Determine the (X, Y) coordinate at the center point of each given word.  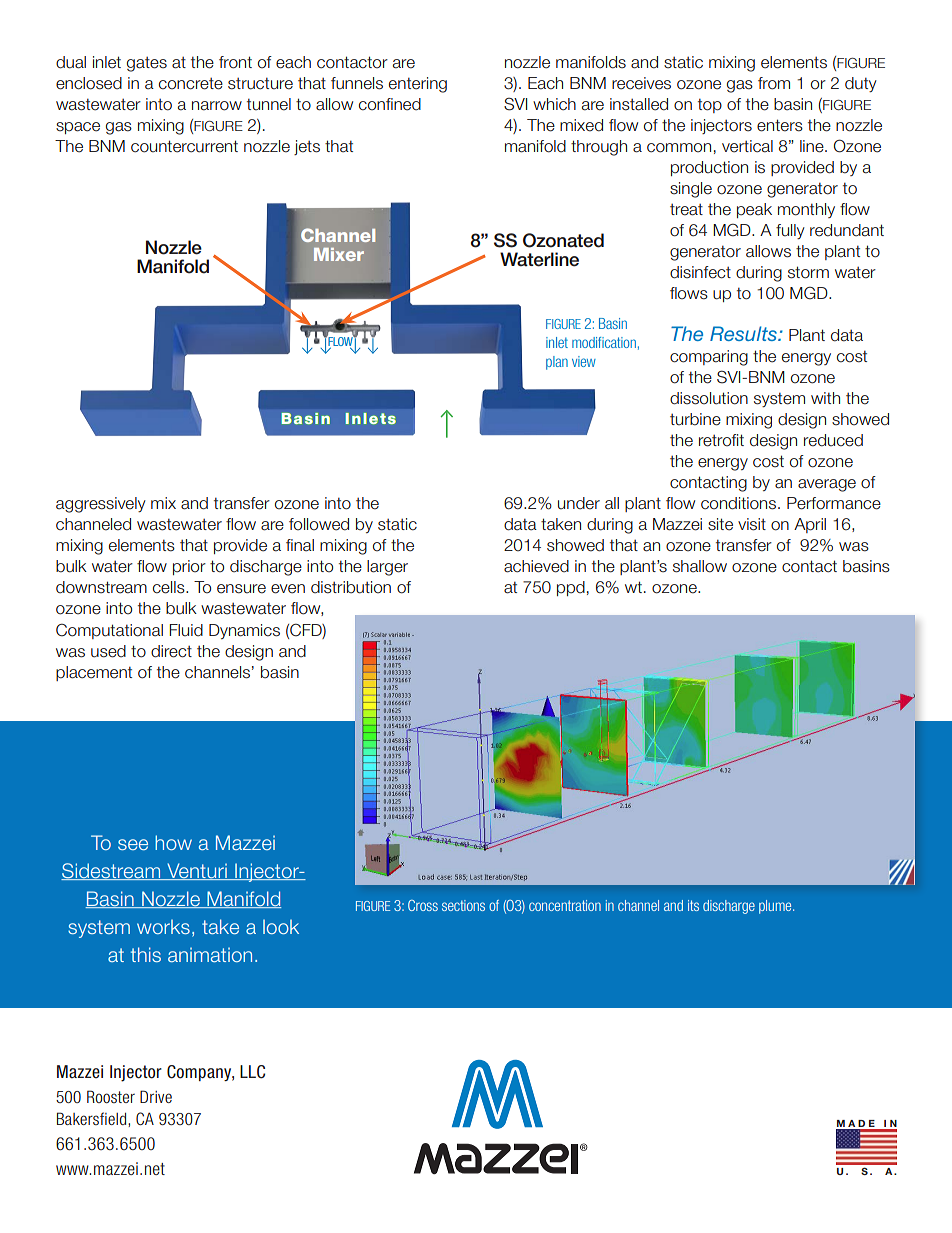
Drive (156, 1096)
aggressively (101, 505)
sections (463, 905)
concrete (191, 84)
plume (776, 907)
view (584, 361)
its (693, 905)
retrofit (721, 440)
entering (418, 85)
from (774, 83)
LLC (252, 1072)
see (133, 844)
